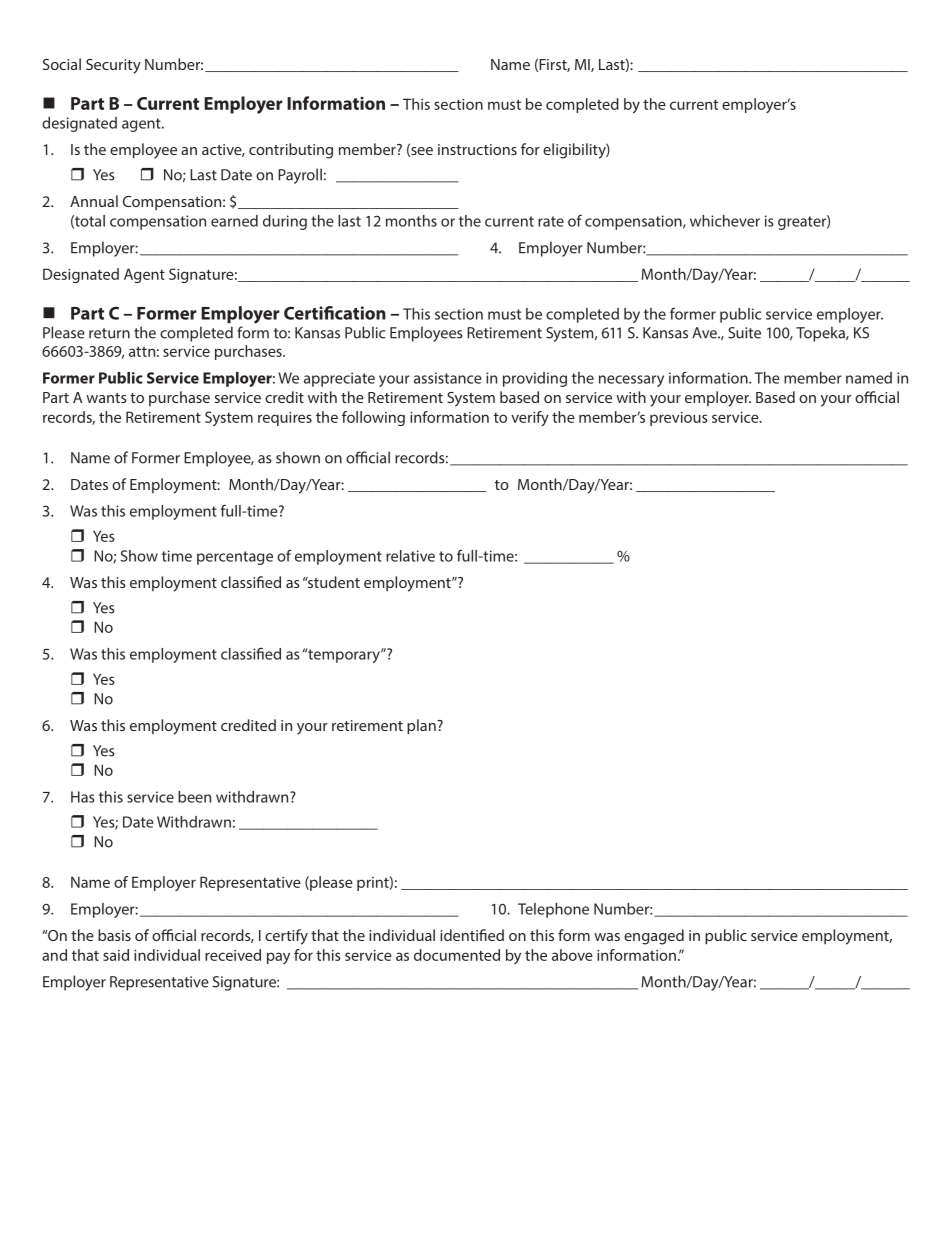 The height and width of the screenshot is (1233, 952). What do you see at coordinates (335, 313) in the screenshot?
I see `Certification` at bounding box center [335, 313].
